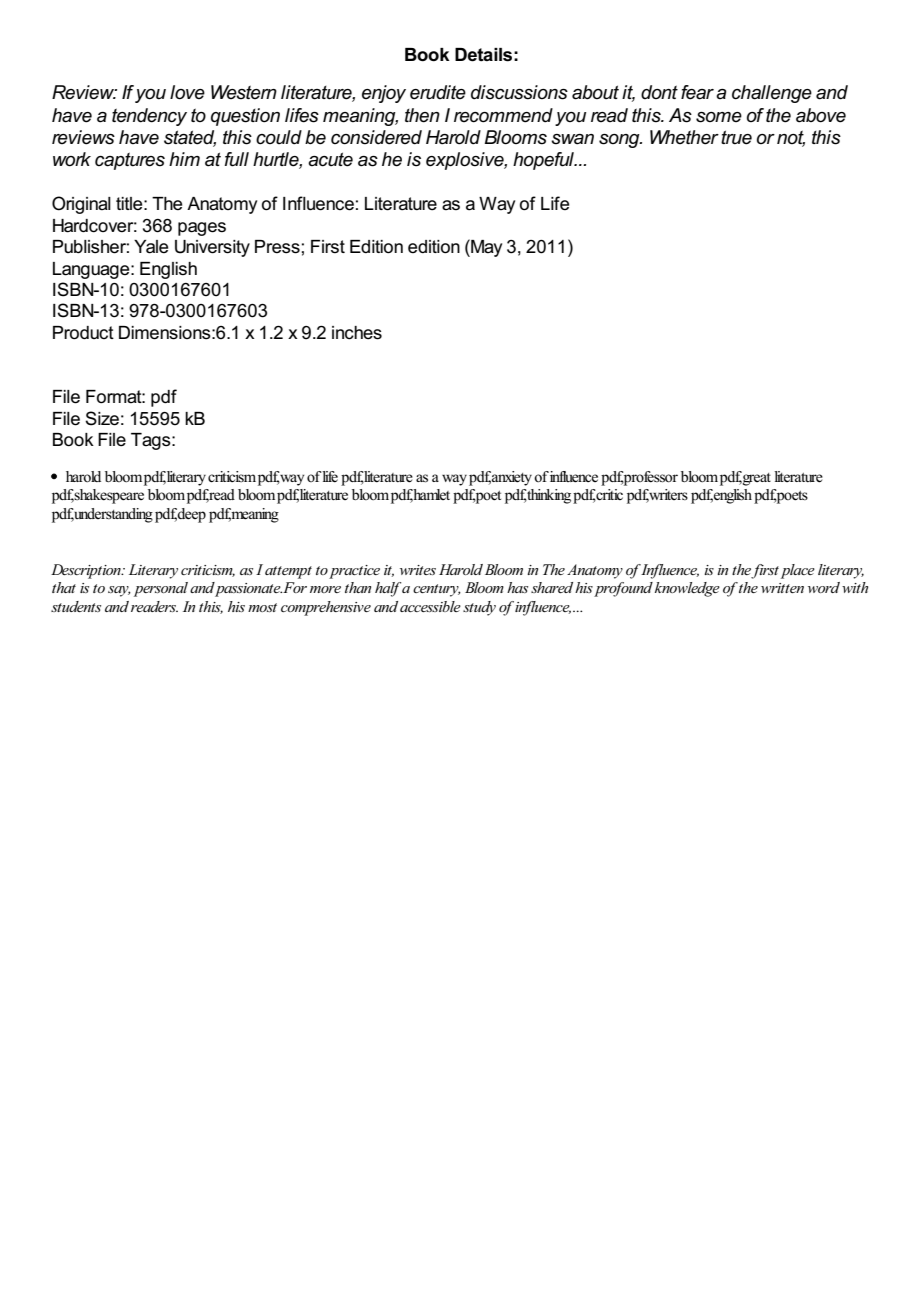 This page has height=1308, width=924. Describe the element at coordinates (545, 161) in the page. I see `hopeful` at that location.
